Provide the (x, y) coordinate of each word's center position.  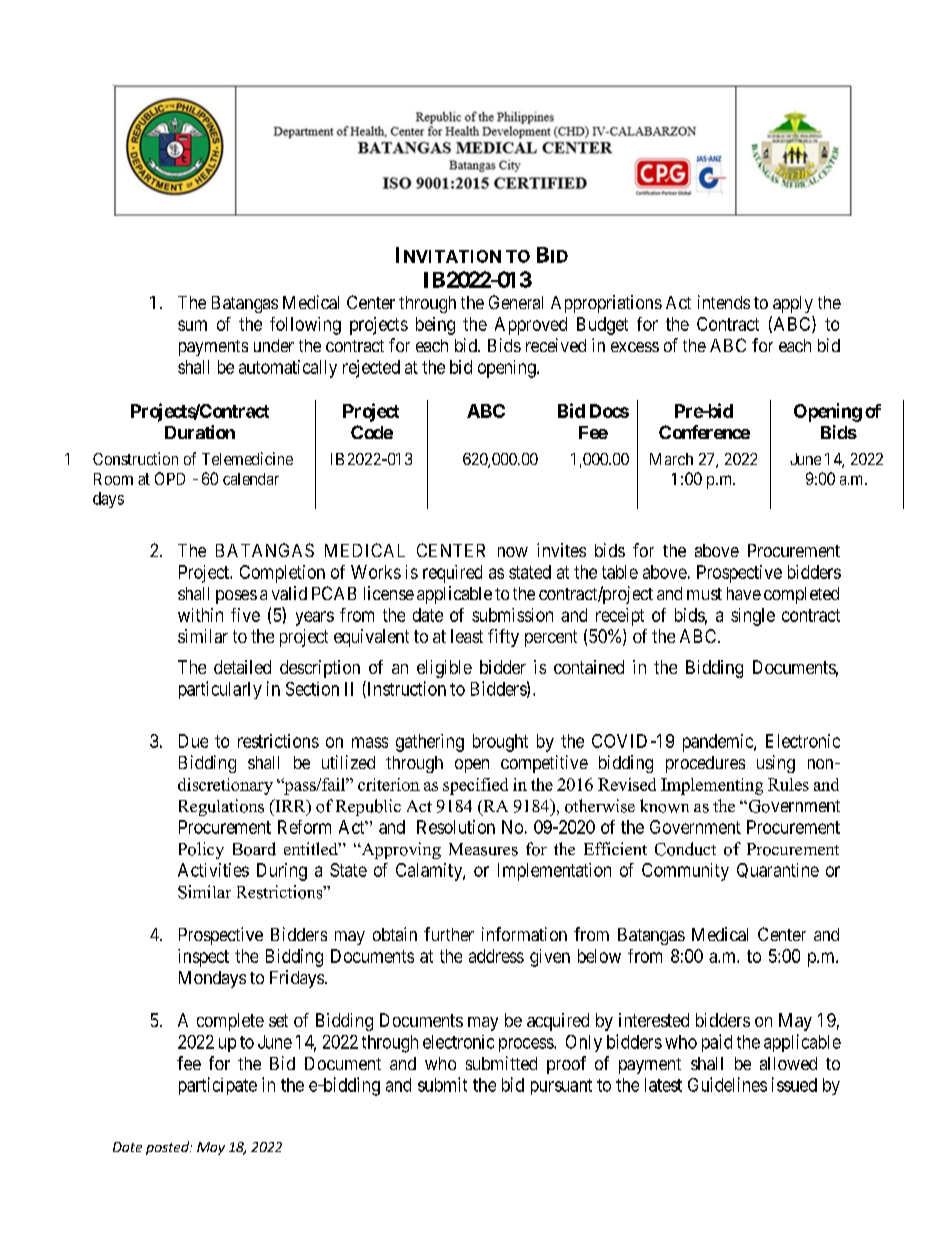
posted (168, 1148)
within (200, 615)
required (452, 574)
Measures (483, 849)
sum (192, 325)
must (704, 594)
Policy (201, 850)
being (435, 326)
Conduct (685, 849)
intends (724, 302)
